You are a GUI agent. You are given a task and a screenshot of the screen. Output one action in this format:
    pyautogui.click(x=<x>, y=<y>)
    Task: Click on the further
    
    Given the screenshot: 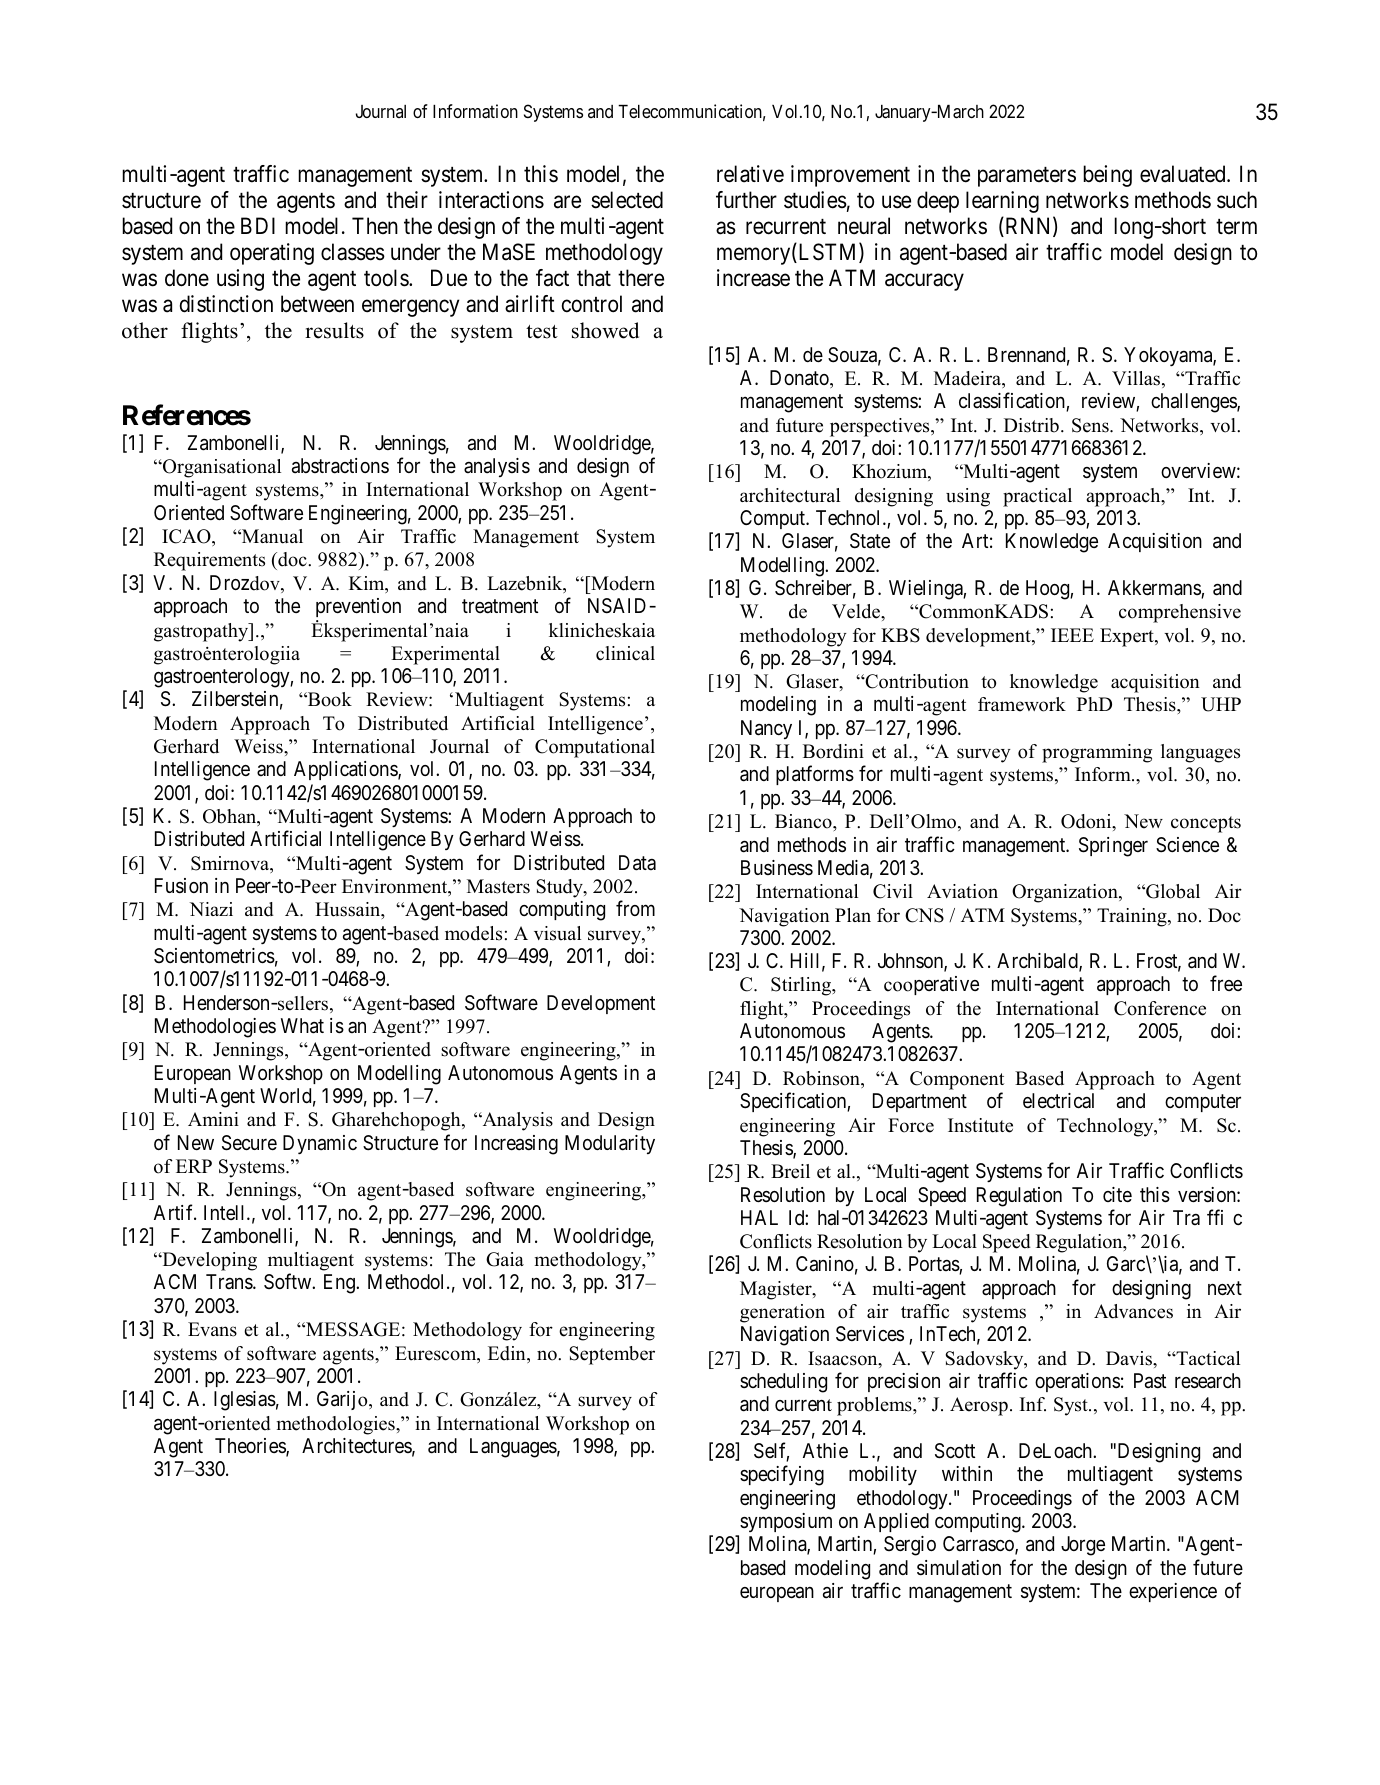 What is the action you would take?
    pyautogui.click(x=746, y=200)
